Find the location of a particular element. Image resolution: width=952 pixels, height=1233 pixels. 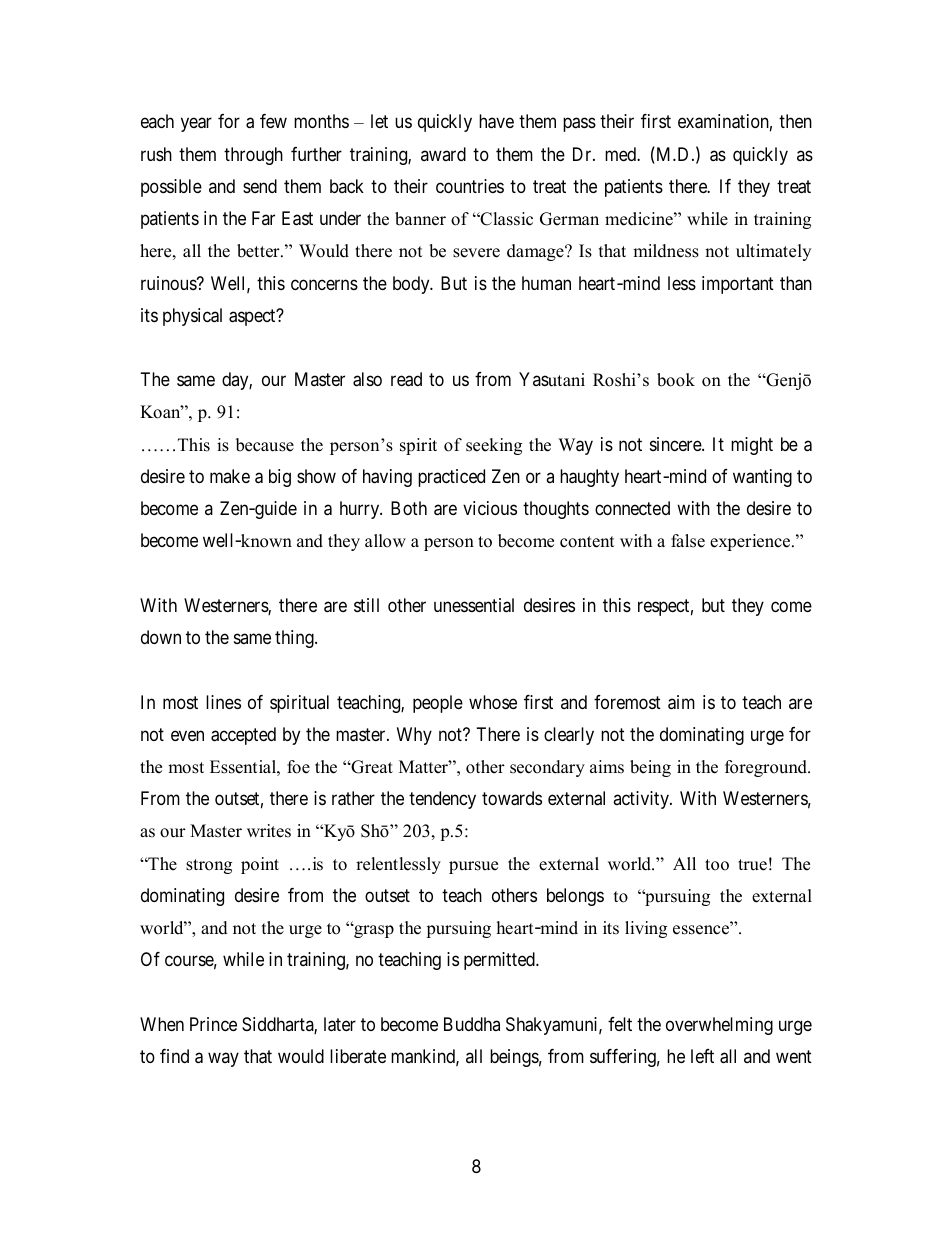

thing is located at coordinates (295, 639).
